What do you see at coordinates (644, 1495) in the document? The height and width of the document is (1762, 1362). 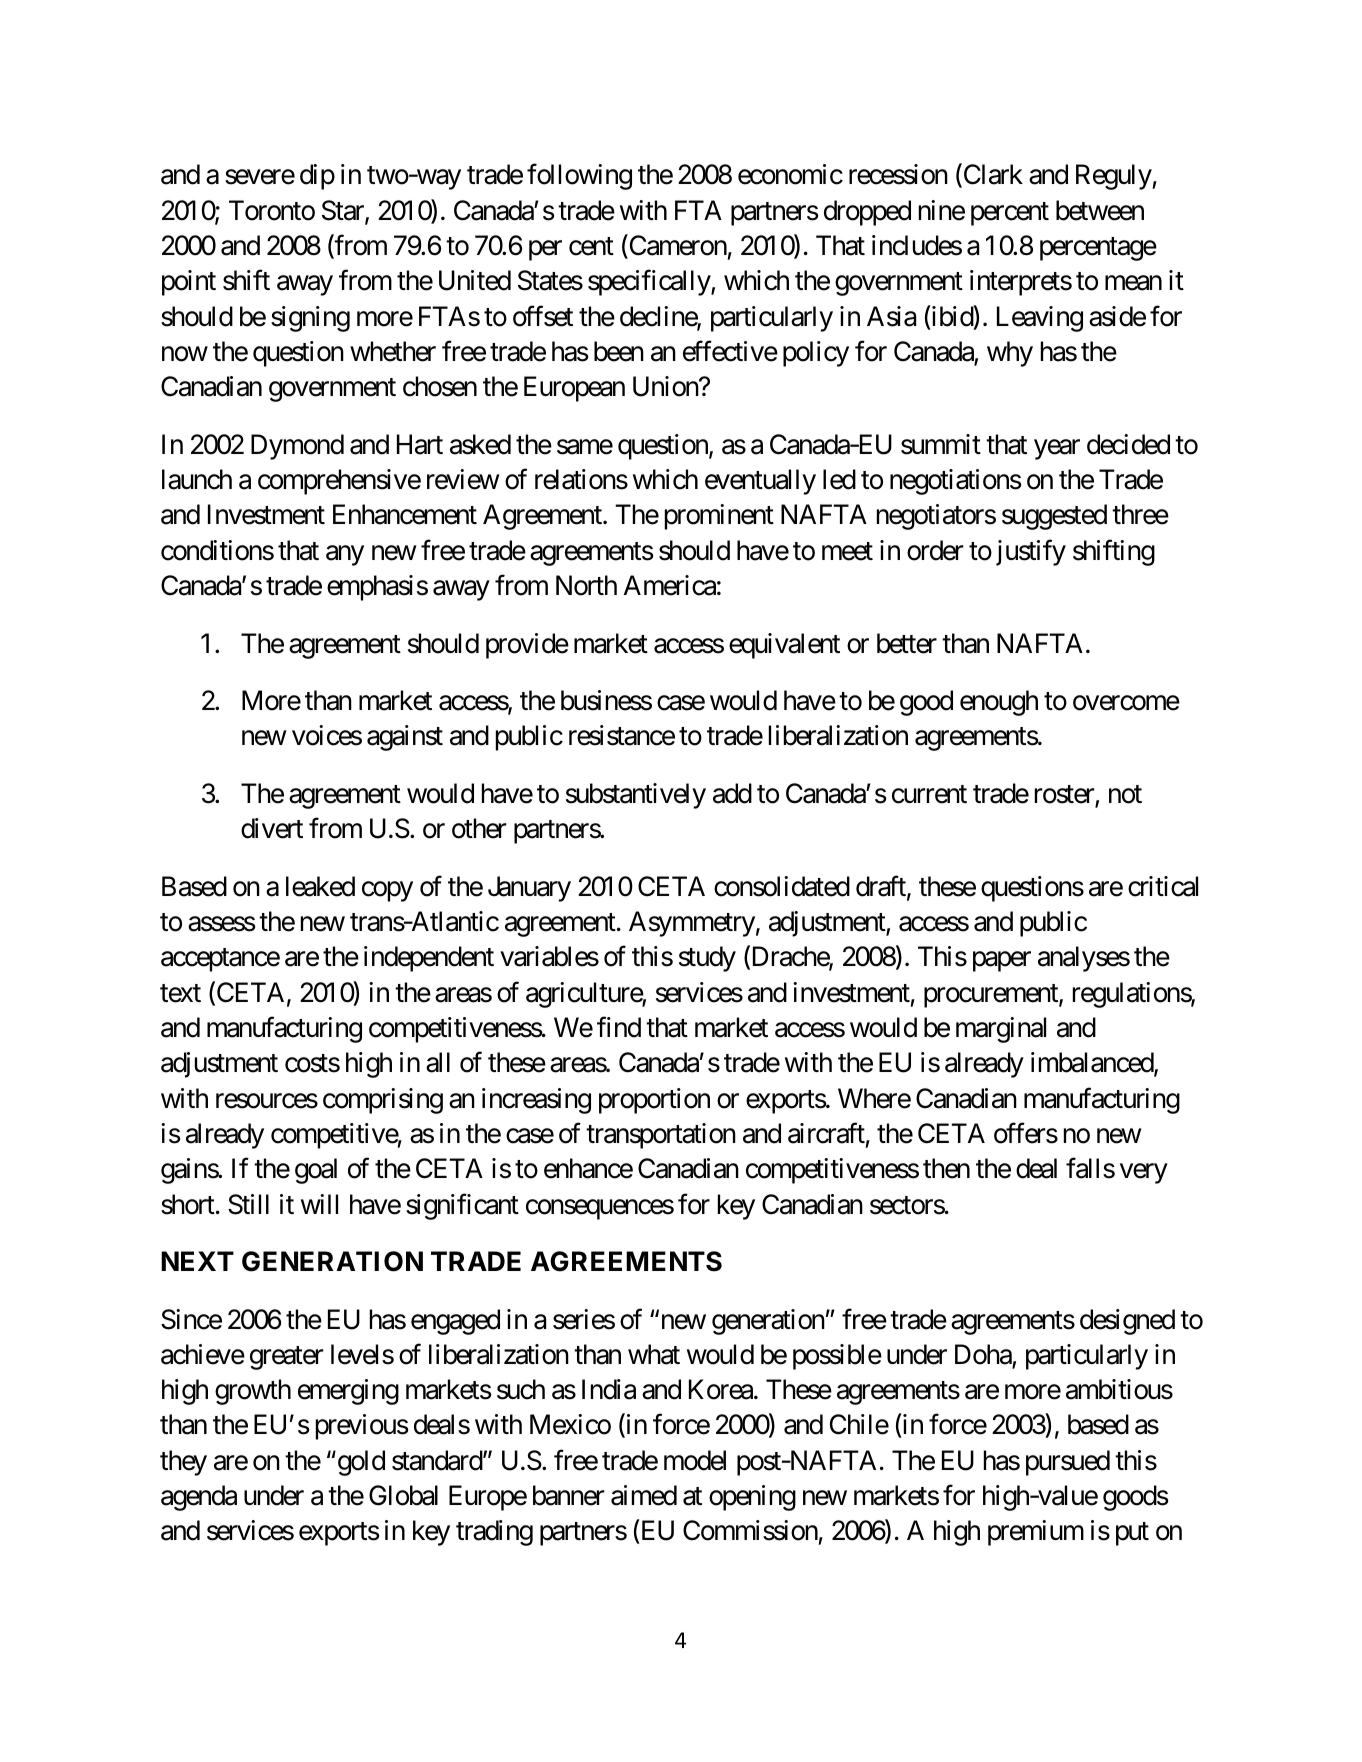 I see `aimed` at bounding box center [644, 1495].
